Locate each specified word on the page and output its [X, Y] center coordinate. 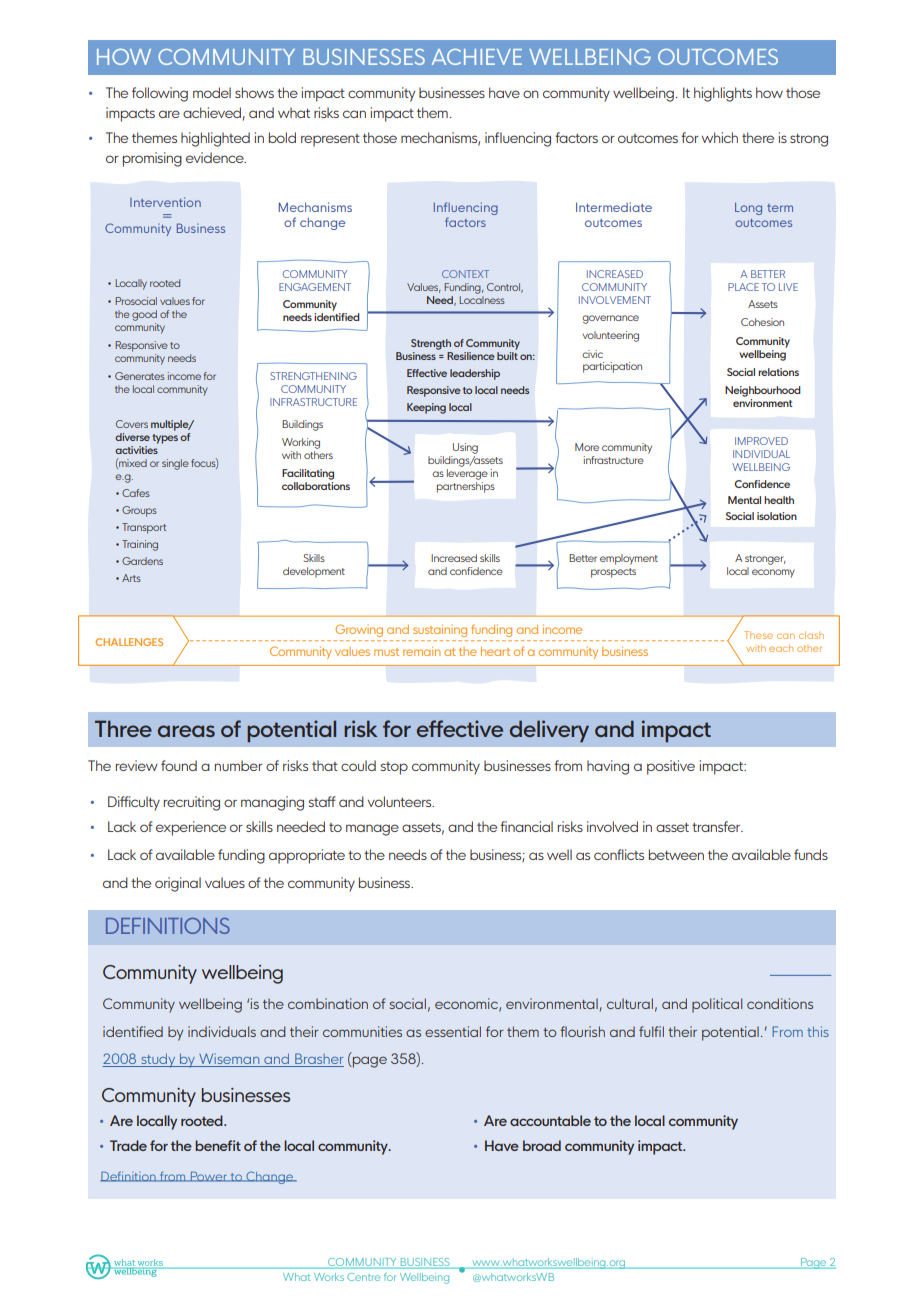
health [779, 500]
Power [208, 1176]
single [175, 464]
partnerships [466, 486]
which [720, 137]
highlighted [215, 139]
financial [526, 826]
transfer [717, 826]
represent [330, 140]
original [178, 884]
